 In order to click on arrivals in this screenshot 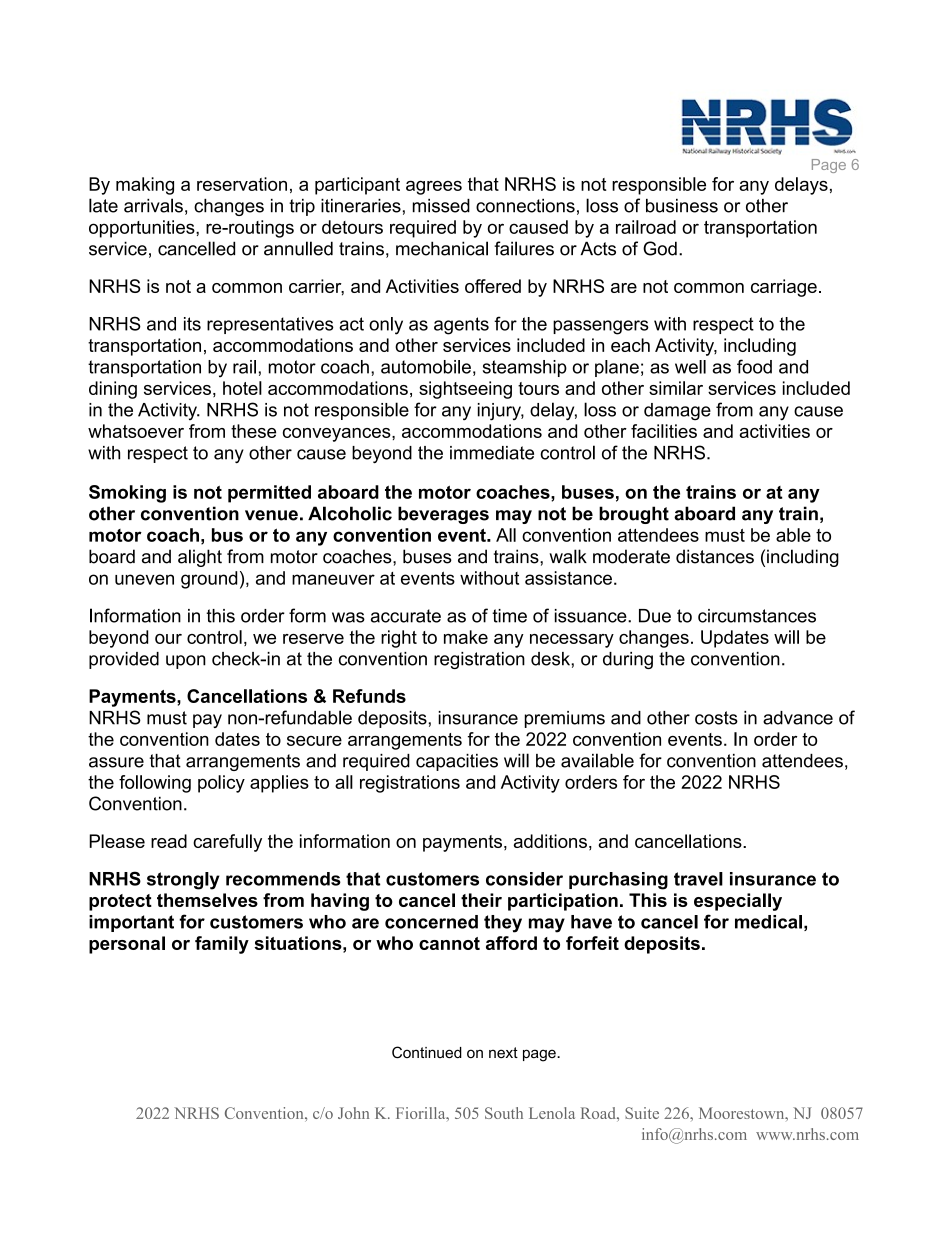, I will do `click(153, 205)`.
